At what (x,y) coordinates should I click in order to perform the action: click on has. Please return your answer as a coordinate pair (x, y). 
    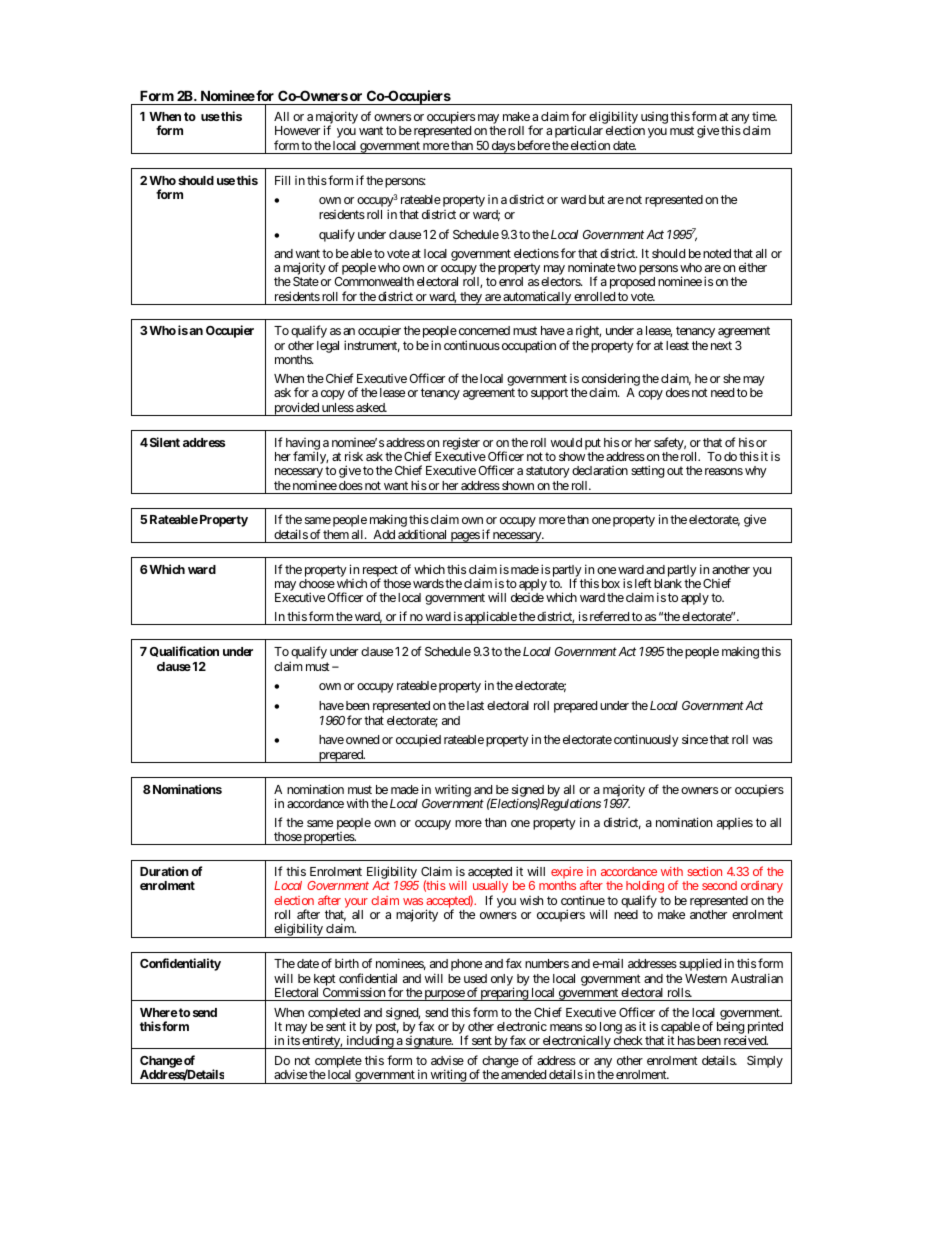
    Looking at the image, I should click on (686, 1040).
